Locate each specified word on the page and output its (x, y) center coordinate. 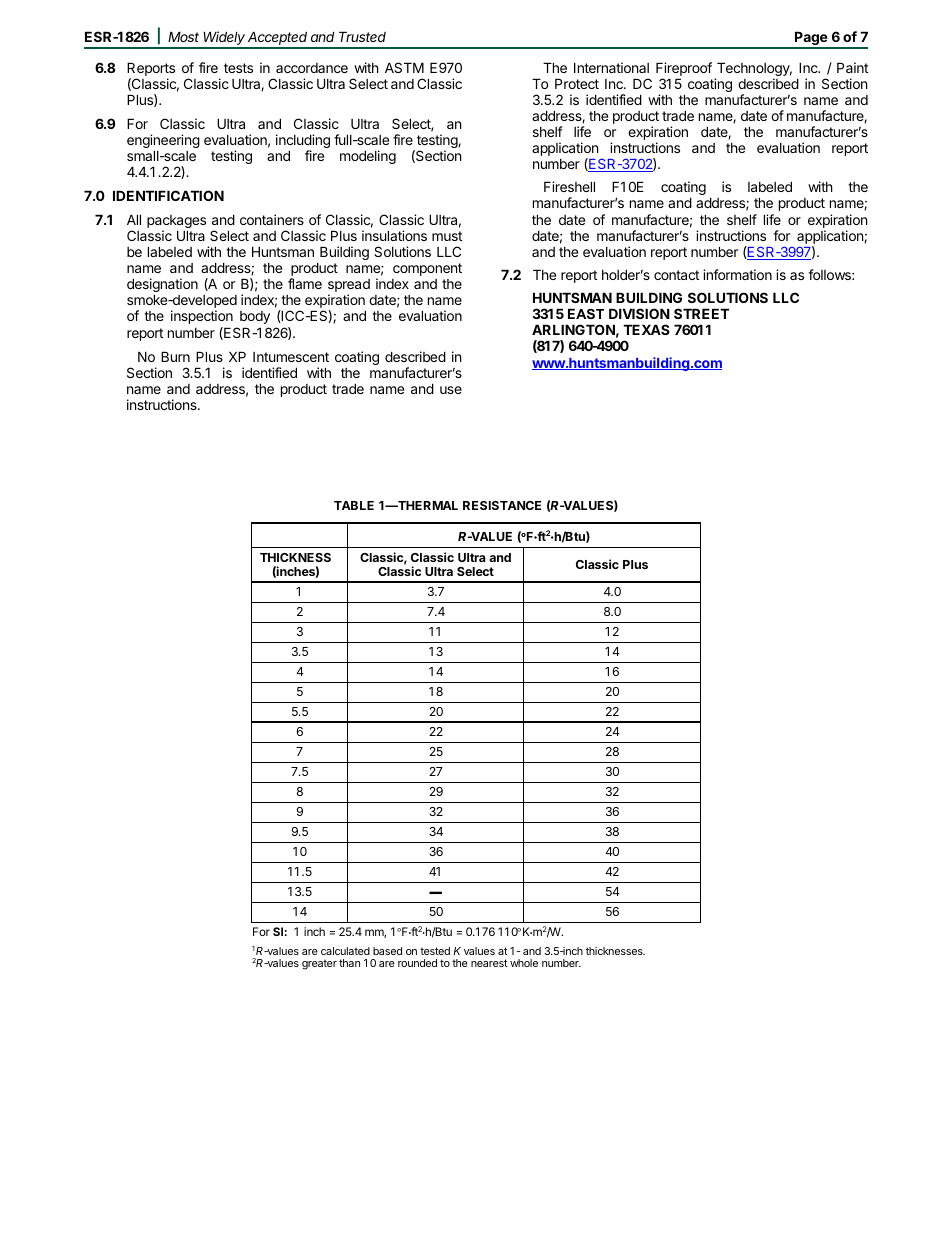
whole (524, 963)
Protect (577, 83)
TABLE (354, 505)
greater (319, 965)
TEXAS (646, 329)
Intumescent (291, 357)
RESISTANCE (502, 505)
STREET (701, 313)
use (451, 390)
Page (811, 39)
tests (238, 68)
